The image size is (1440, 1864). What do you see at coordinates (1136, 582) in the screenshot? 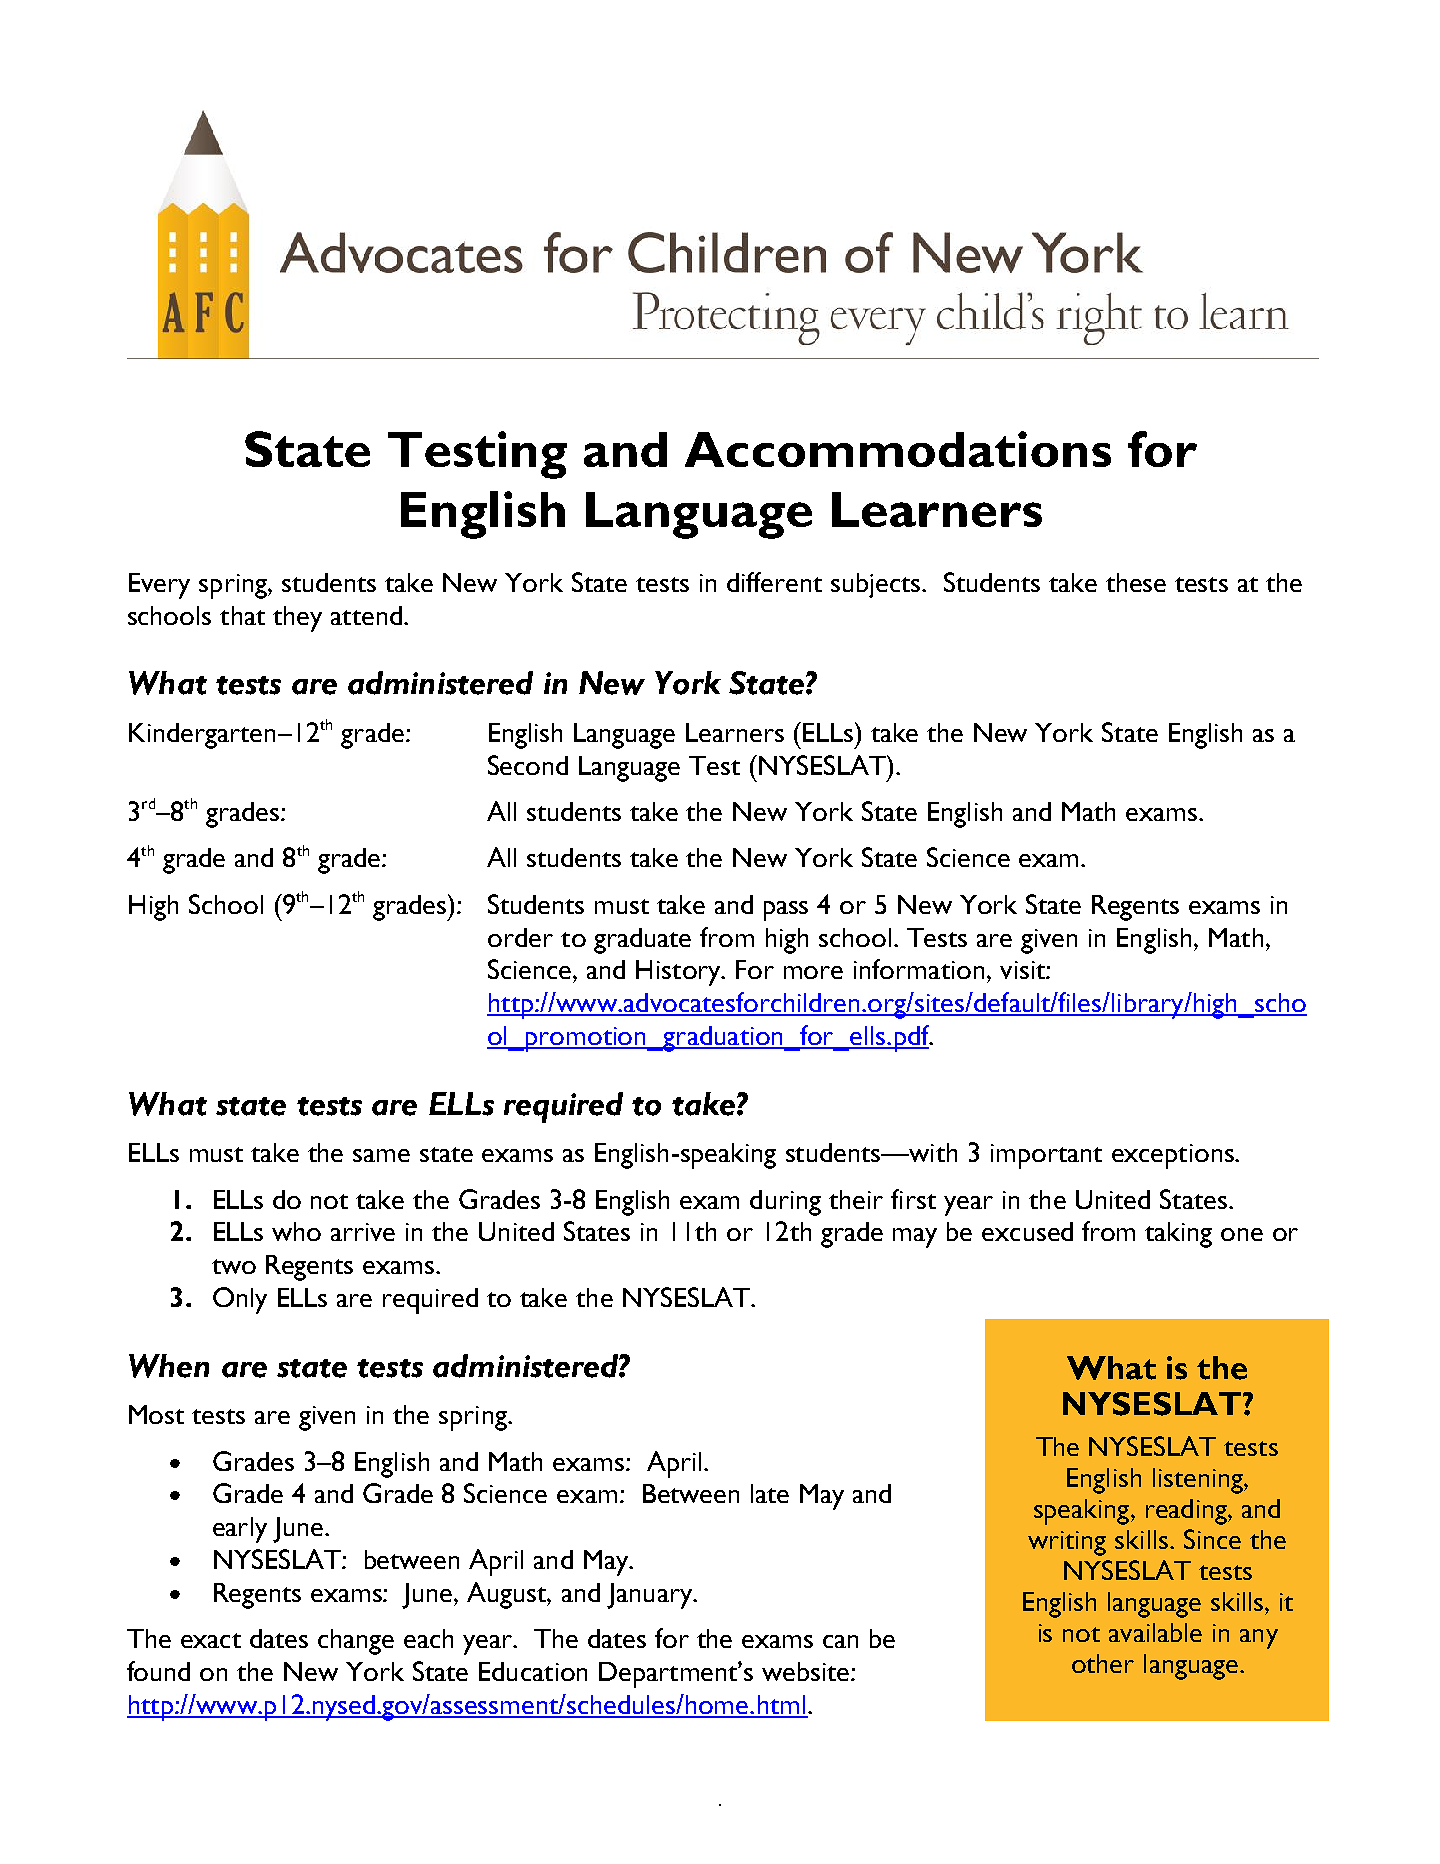
I see `these` at bounding box center [1136, 582].
